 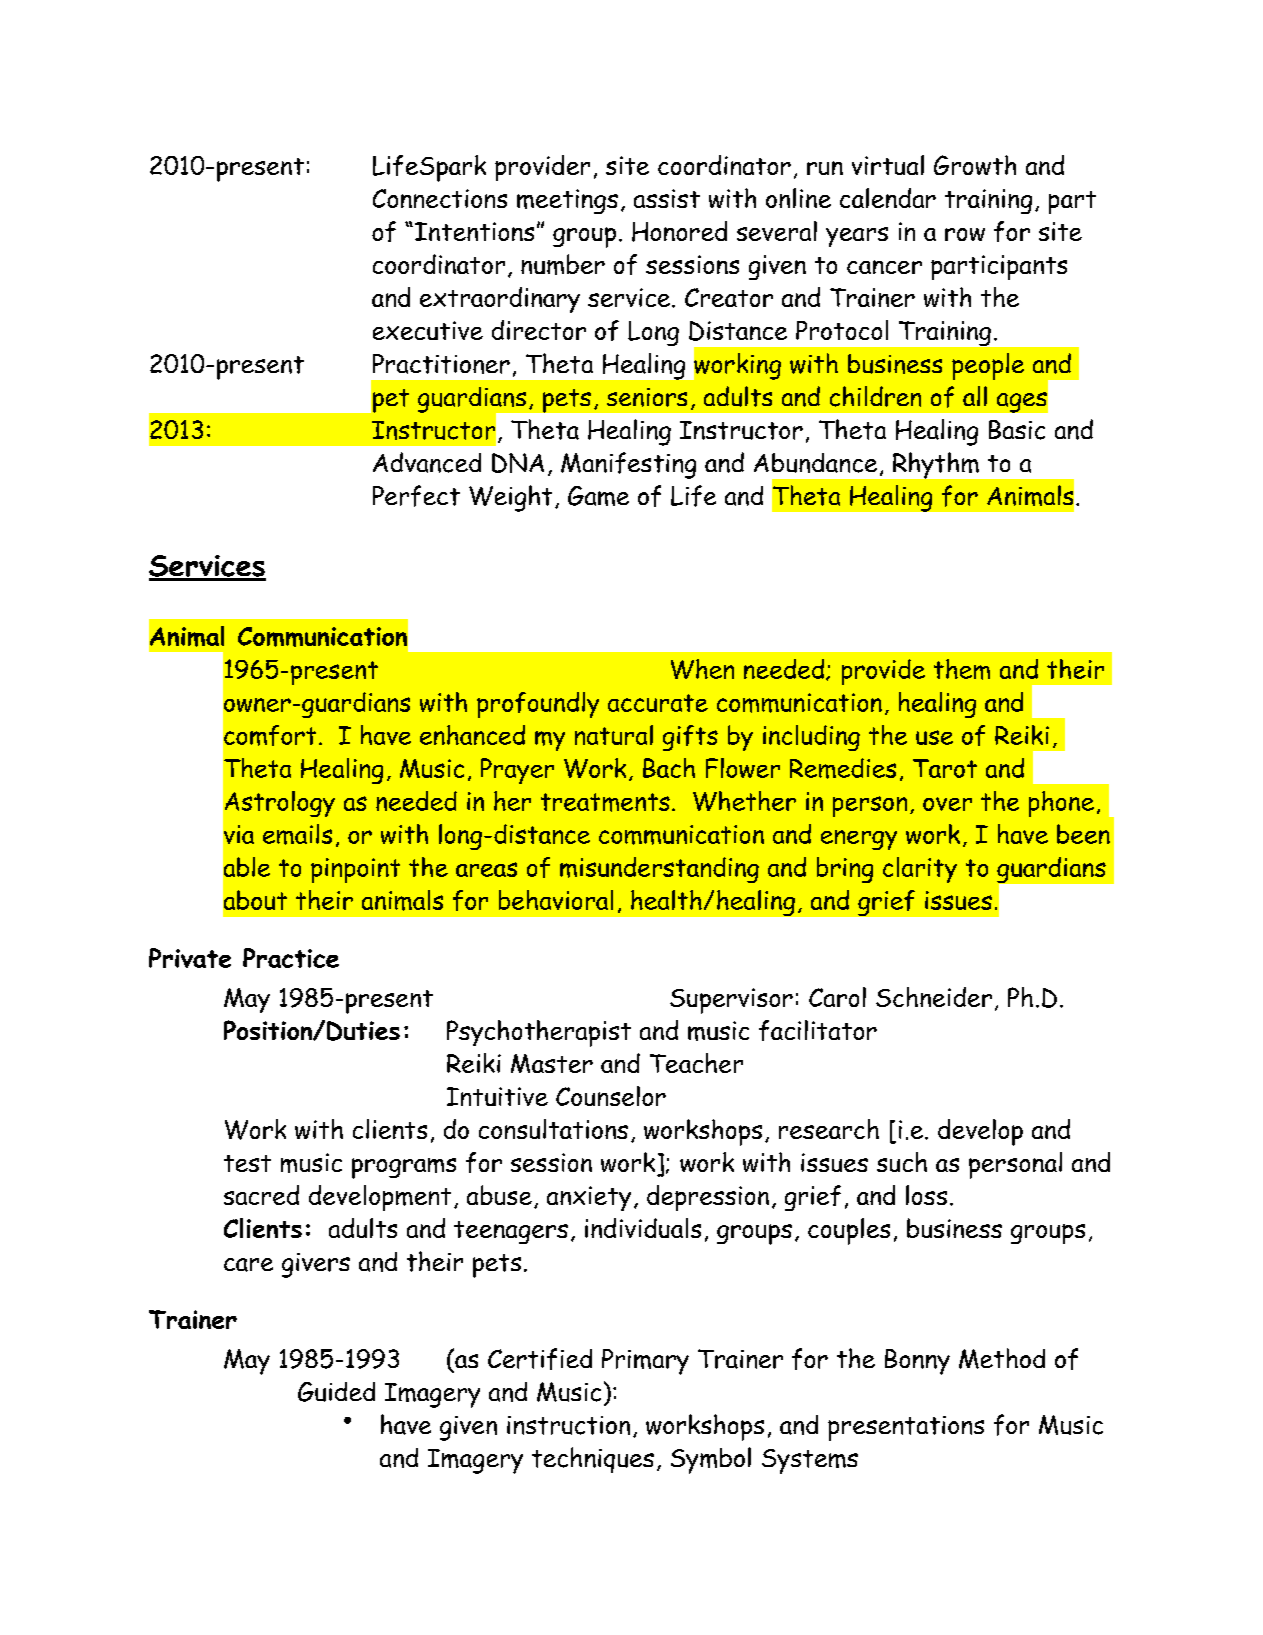 I want to click on When, so click(x=702, y=669).
